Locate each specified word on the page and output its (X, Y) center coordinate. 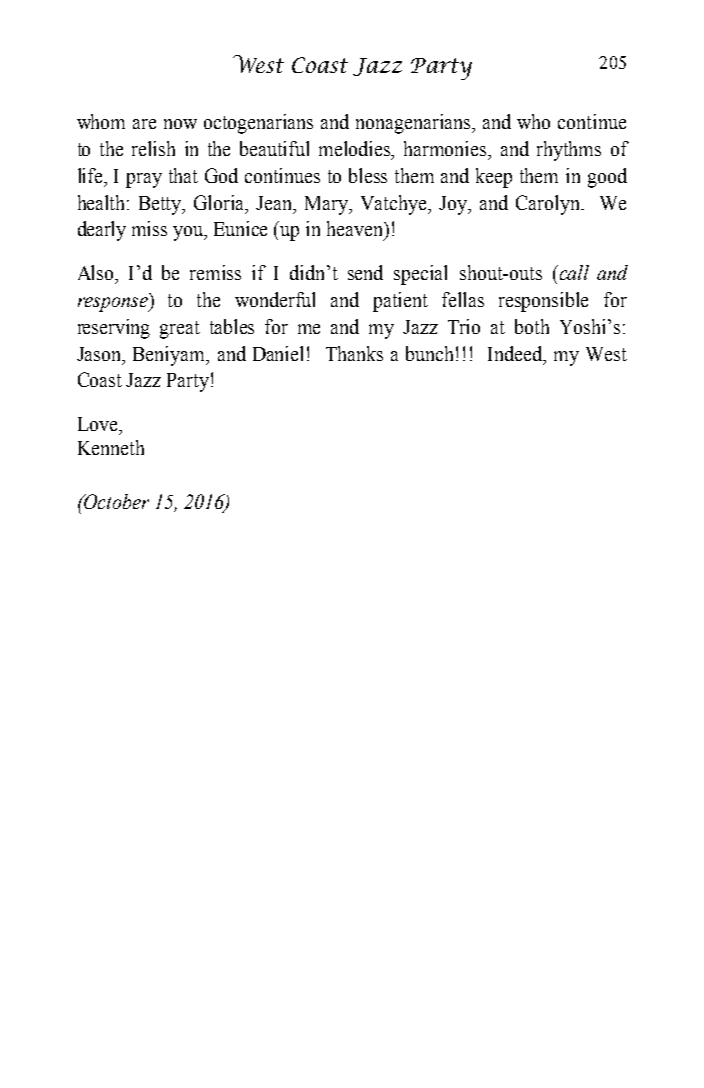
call (573, 272)
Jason (100, 355)
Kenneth (111, 447)
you (189, 233)
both (532, 326)
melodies (356, 148)
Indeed (516, 355)
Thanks (354, 353)
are (144, 124)
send (365, 272)
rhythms (569, 151)
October (115, 501)
